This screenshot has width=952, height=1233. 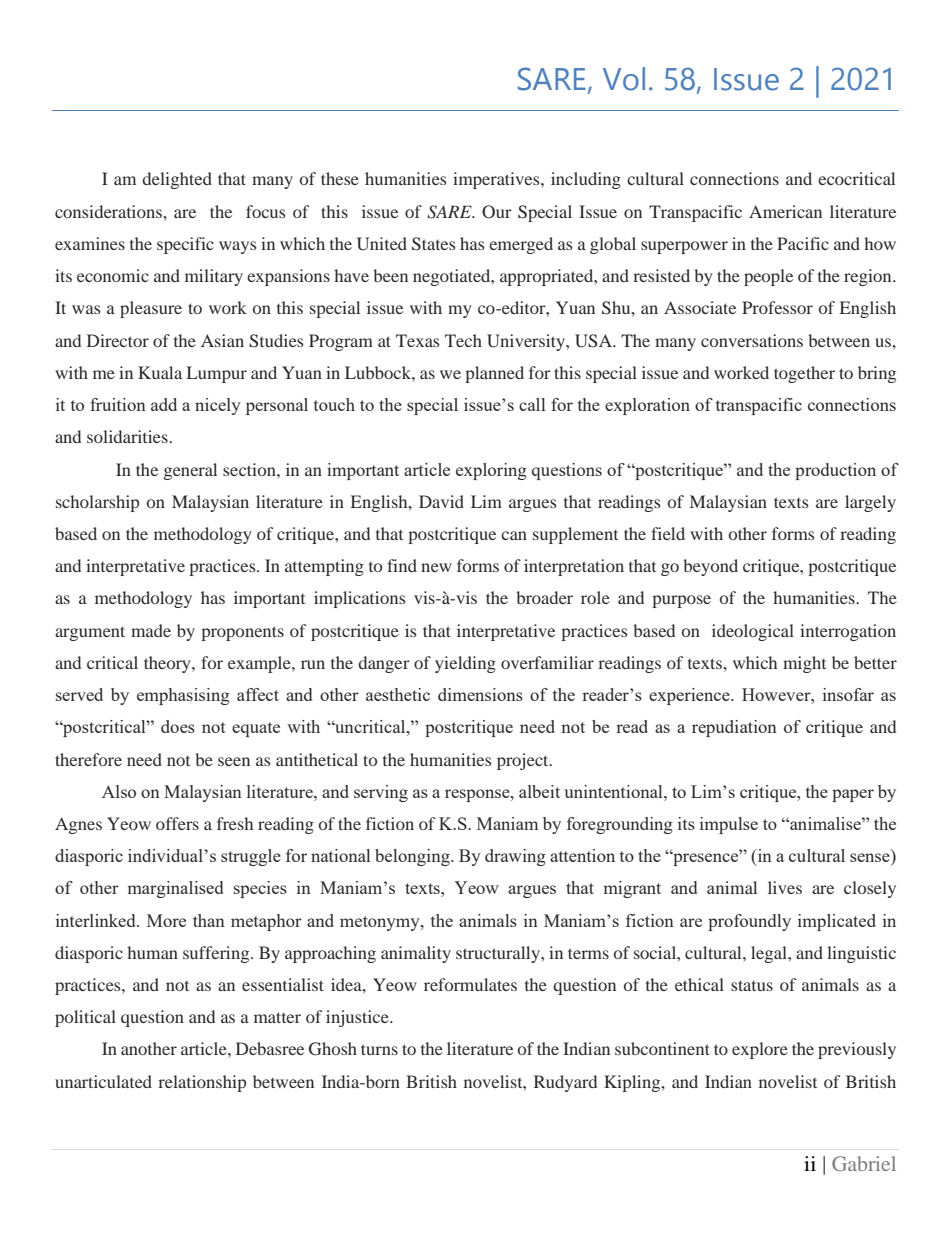 What do you see at coordinates (202, 1083) in the screenshot?
I see `relationship` at bounding box center [202, 1083].
